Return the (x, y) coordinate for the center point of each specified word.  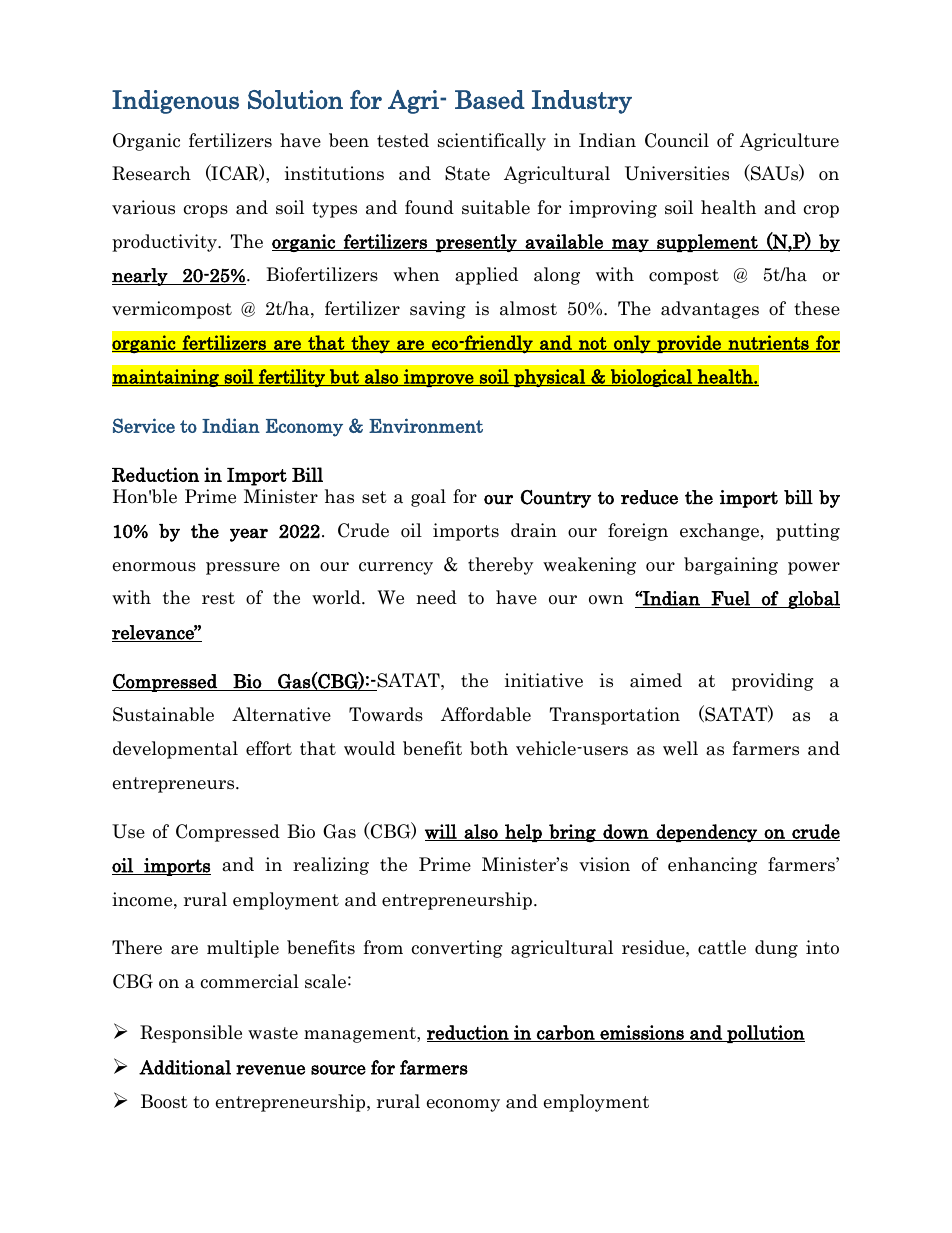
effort (269, 748)
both (489, 748)
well (680, 748)
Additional (185, 1067)
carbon (566, 1033)
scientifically (492, 142)
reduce (649, 497)
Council (677, 140)
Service (144, 425)
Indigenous (175, 102)
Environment (426, 425)
